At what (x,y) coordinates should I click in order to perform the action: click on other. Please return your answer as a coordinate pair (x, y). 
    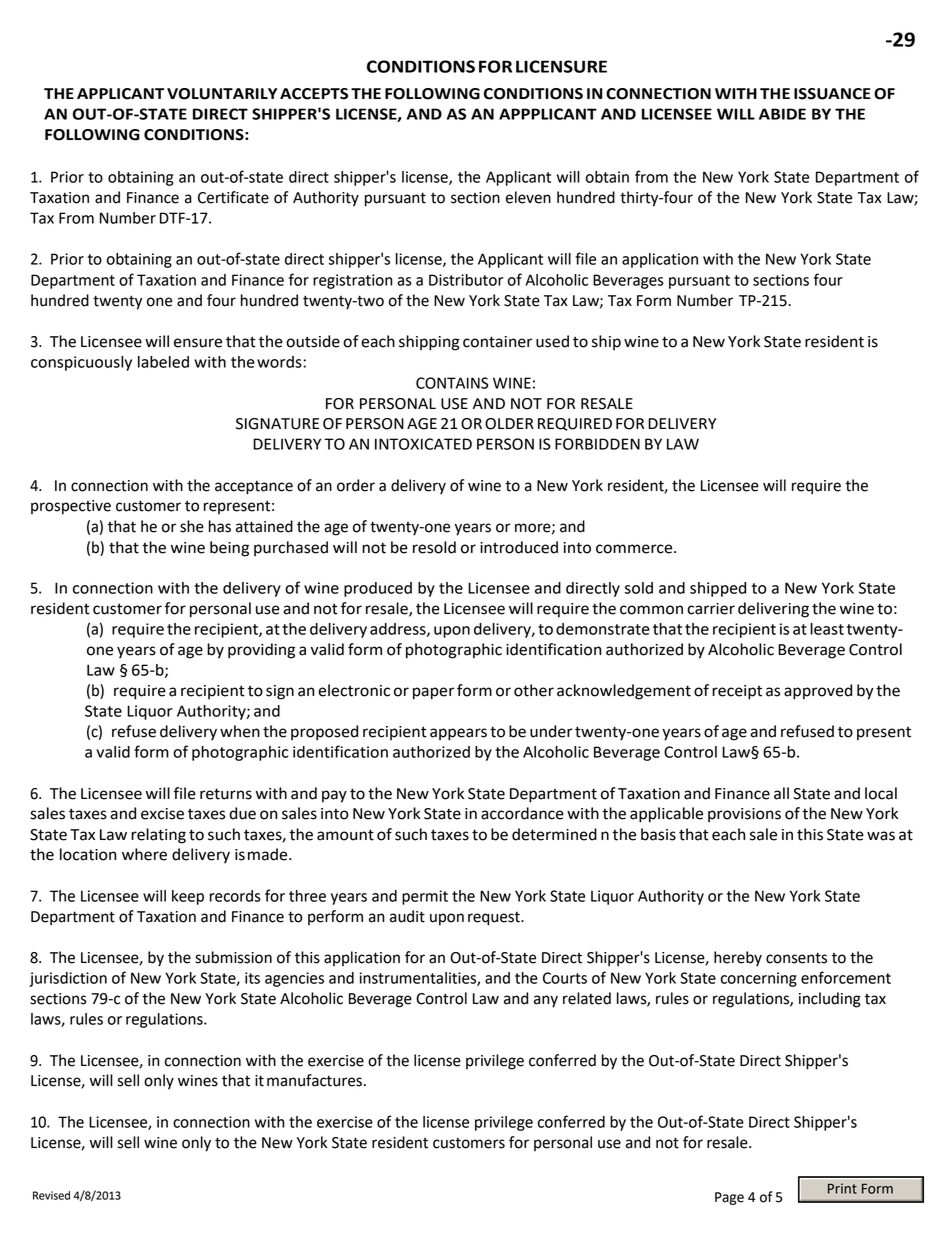
    Looking at the image, I should click on (534, 690).
